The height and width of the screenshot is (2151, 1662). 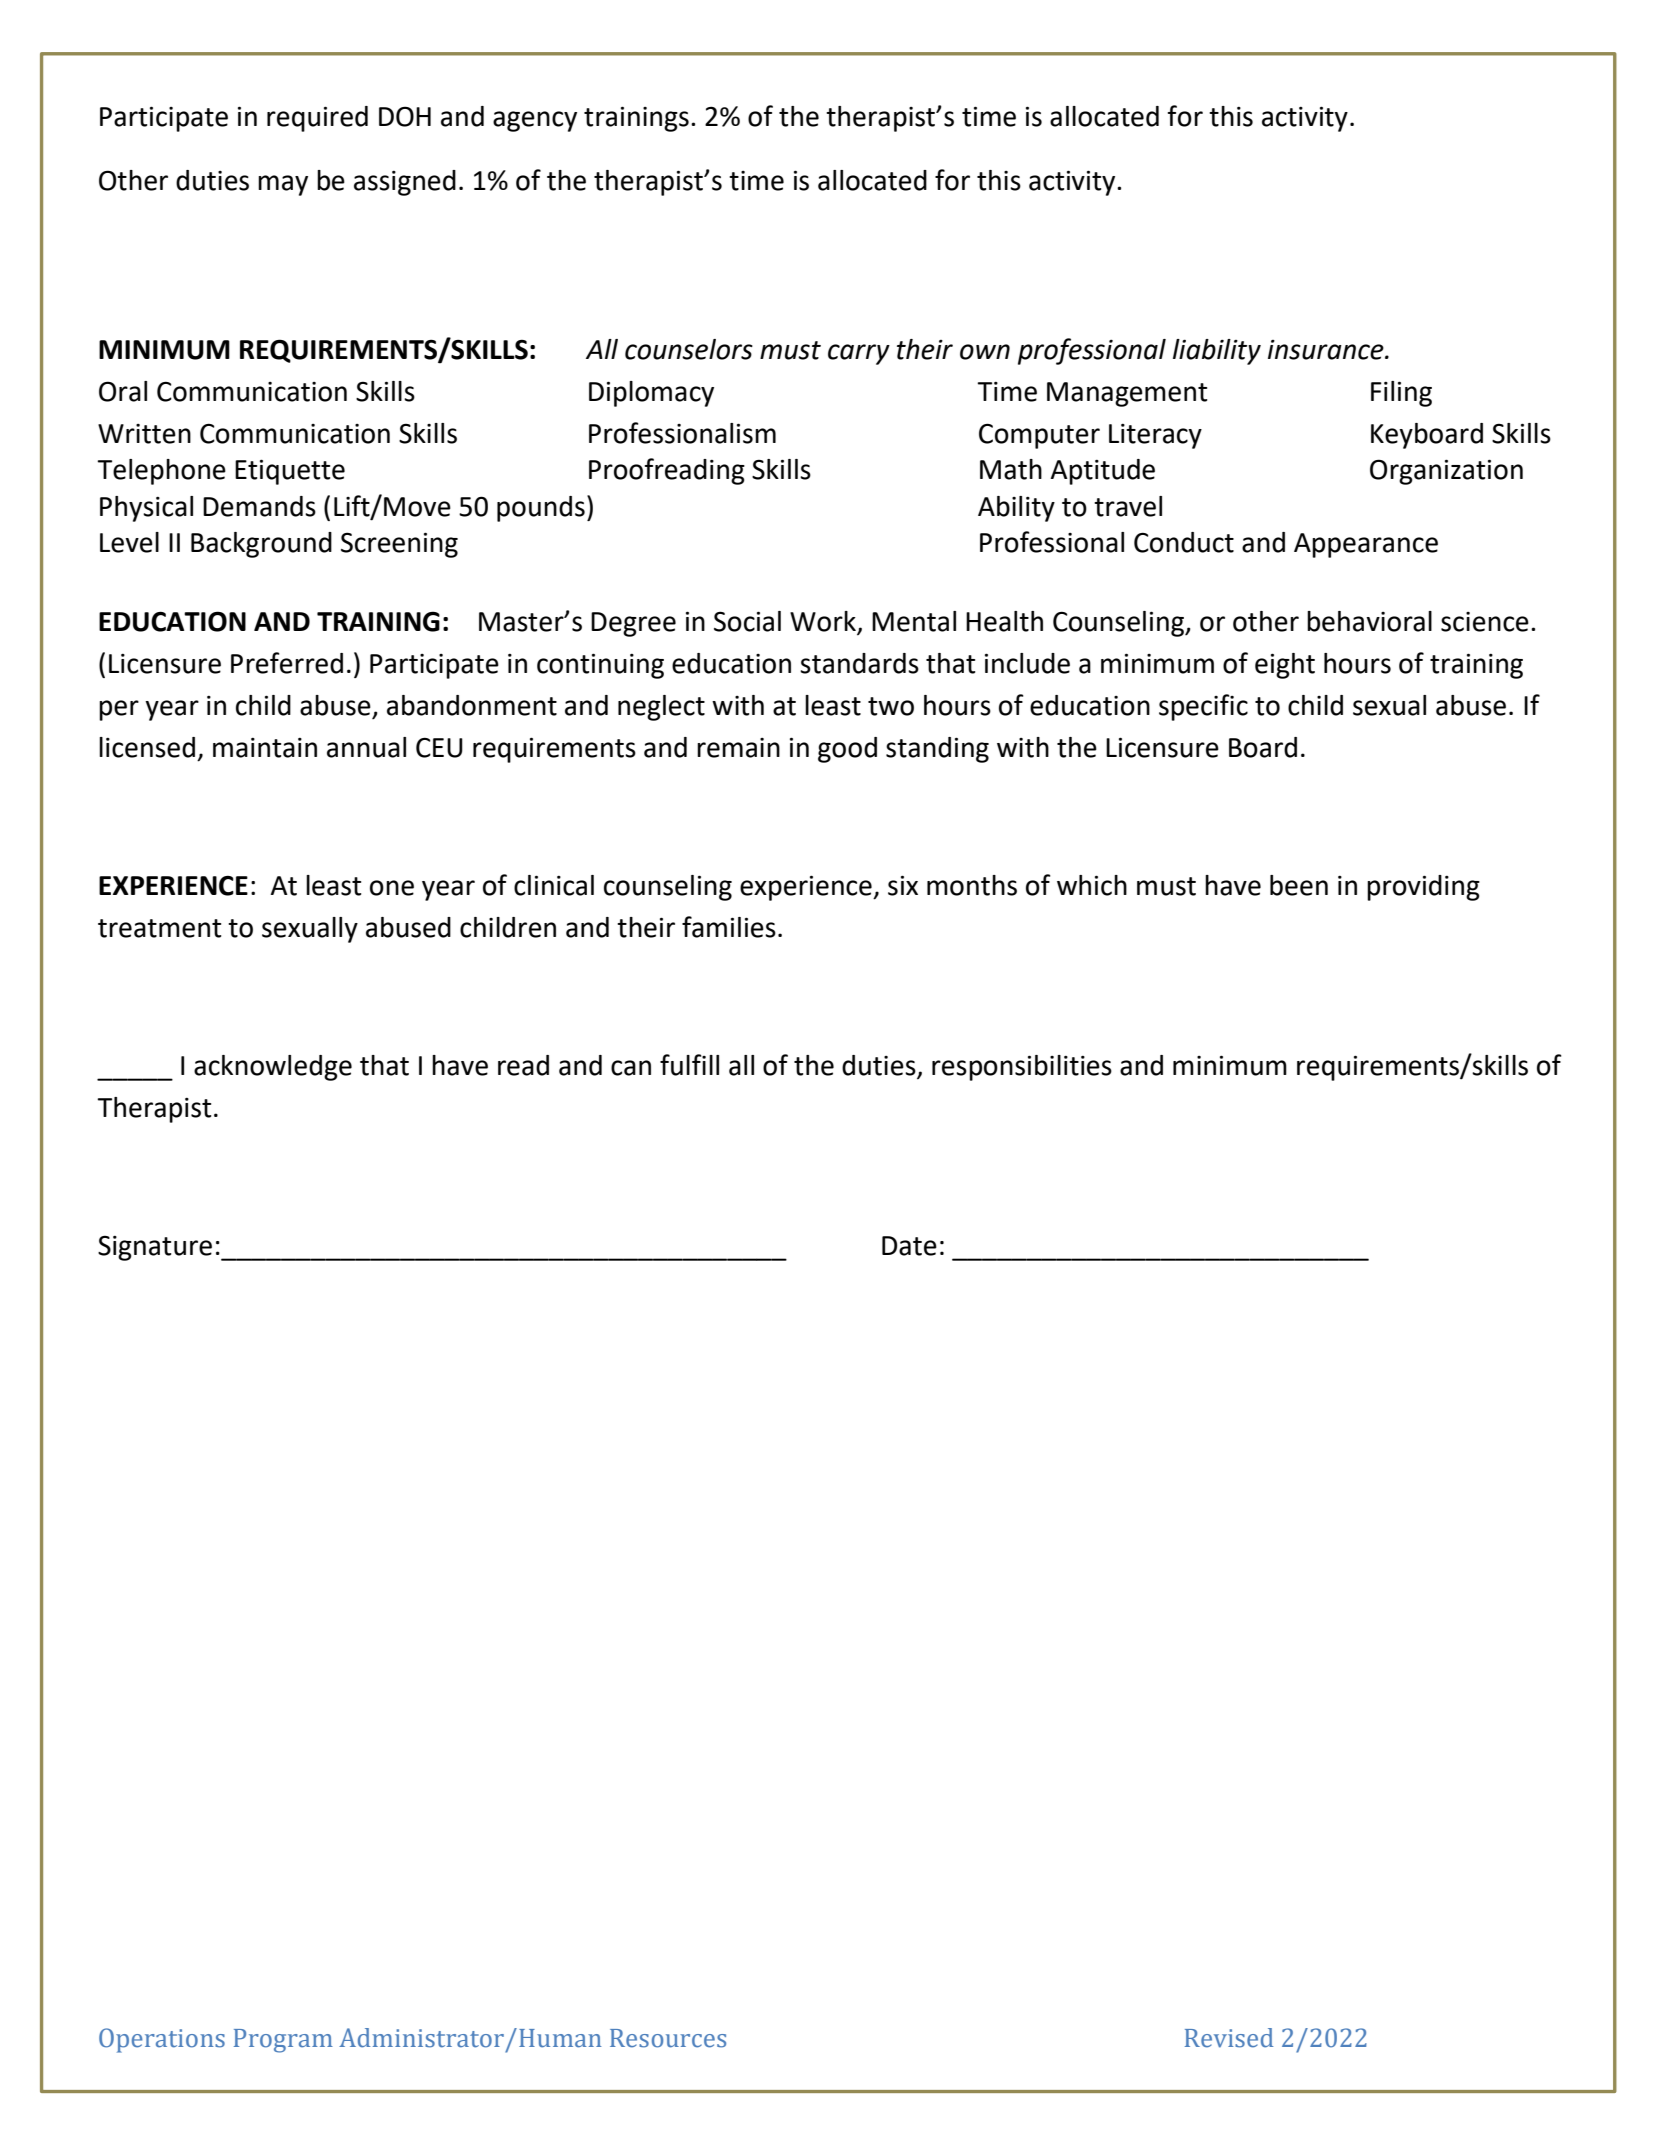 I want to click on Resources, so click(x=668, y=2038).
